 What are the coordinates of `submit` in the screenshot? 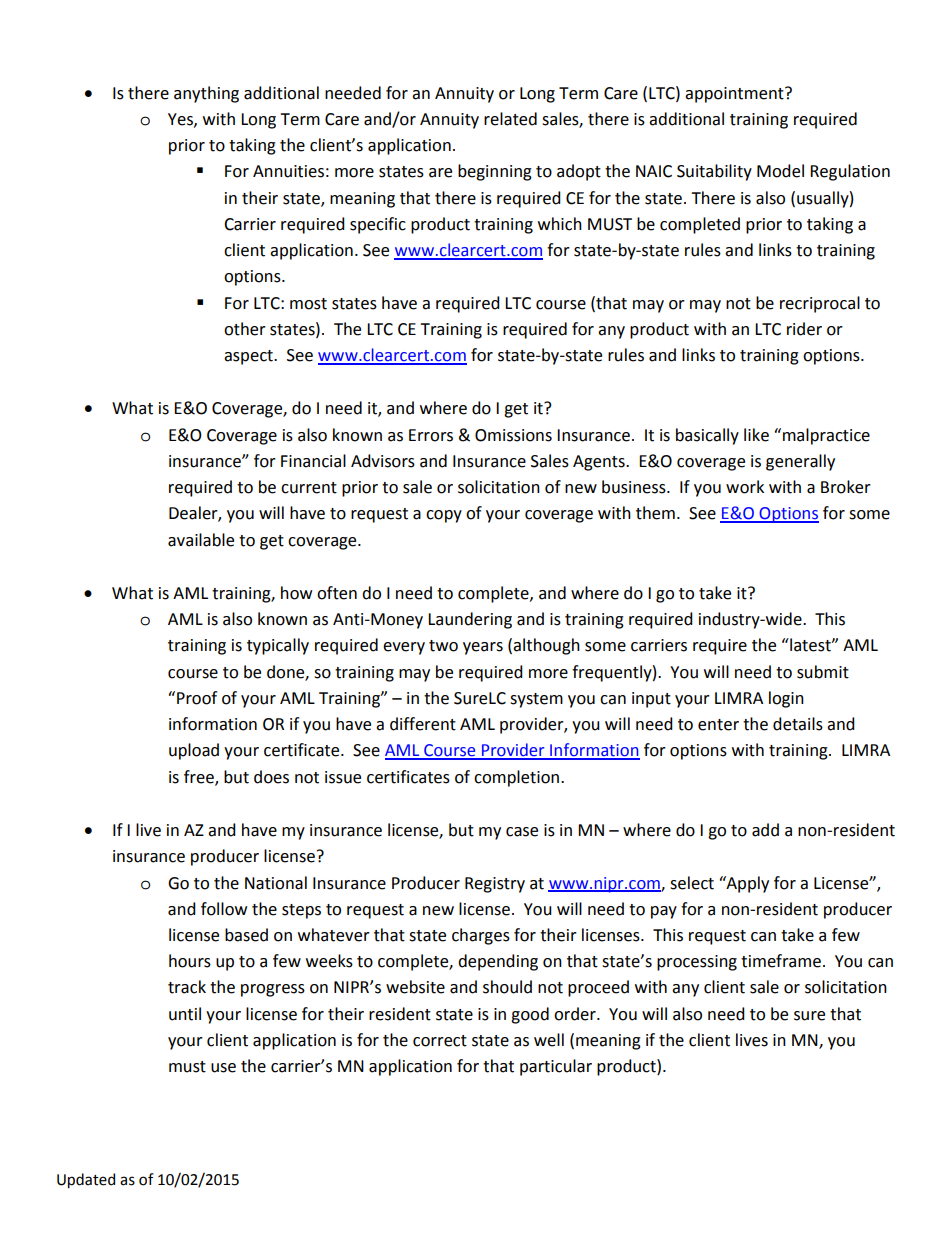 It's located at (823, 672).
